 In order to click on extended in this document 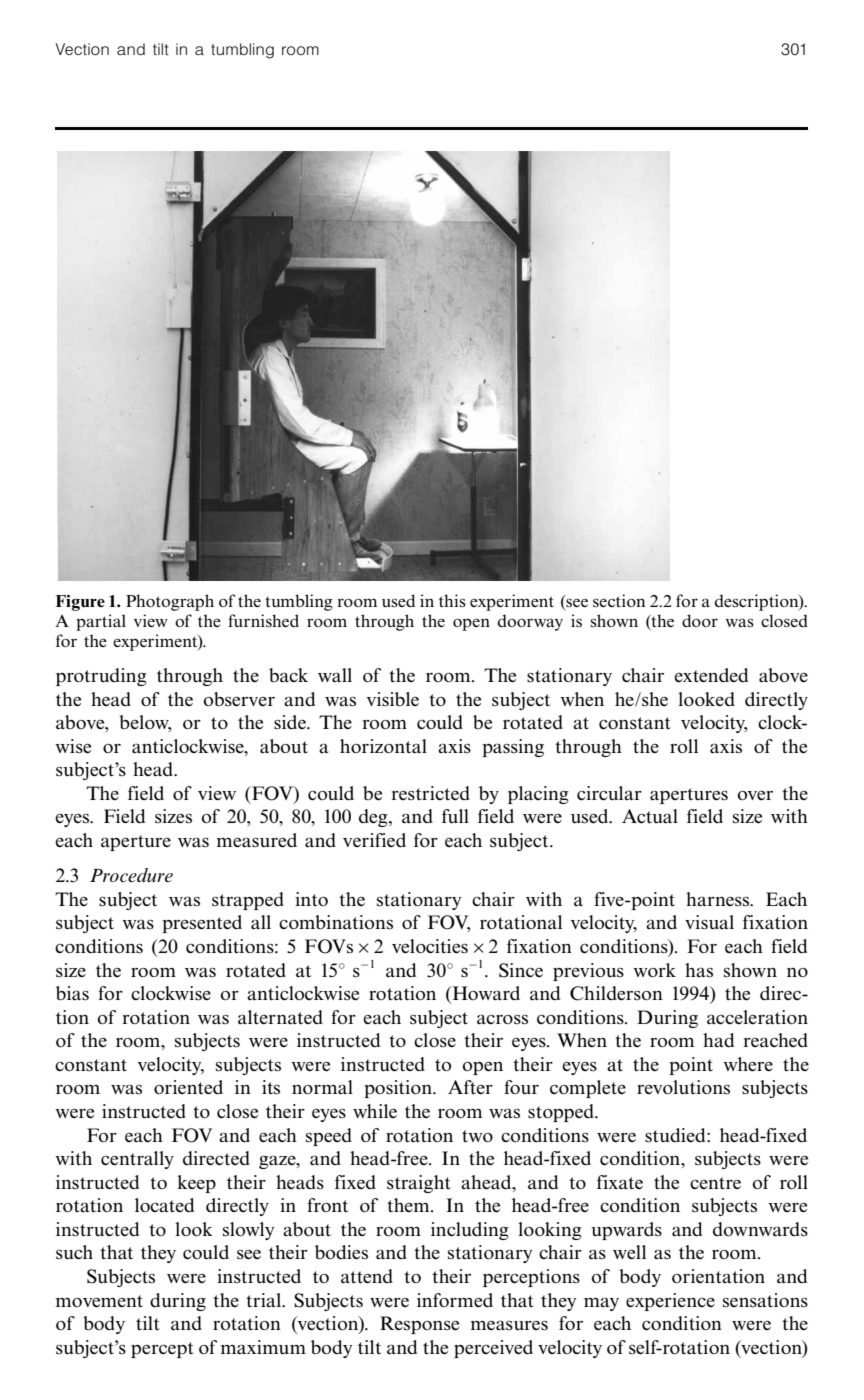, I will do `click(711, 675)`.
